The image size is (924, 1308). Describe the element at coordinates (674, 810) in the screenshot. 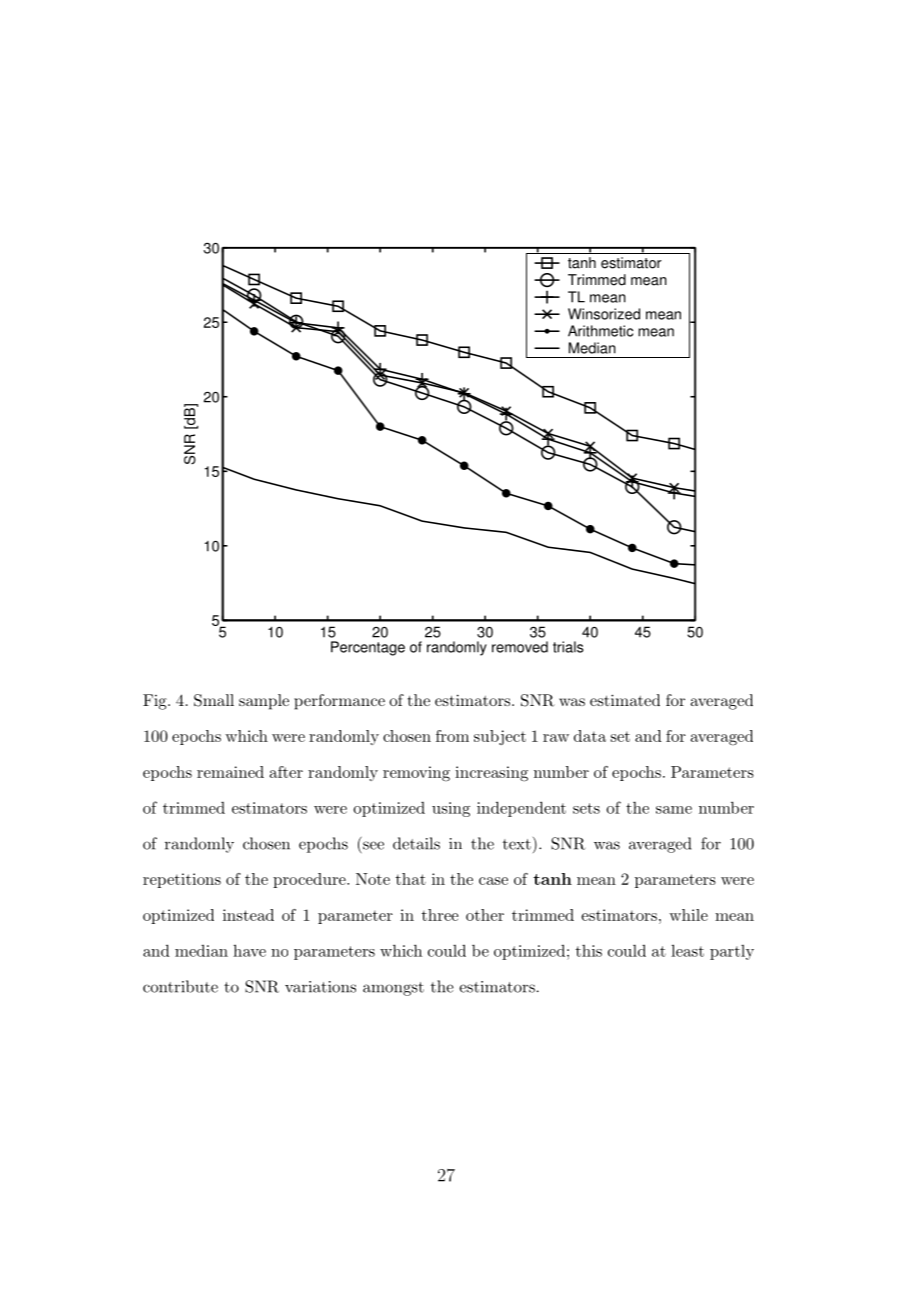

I see `same` at that location.
